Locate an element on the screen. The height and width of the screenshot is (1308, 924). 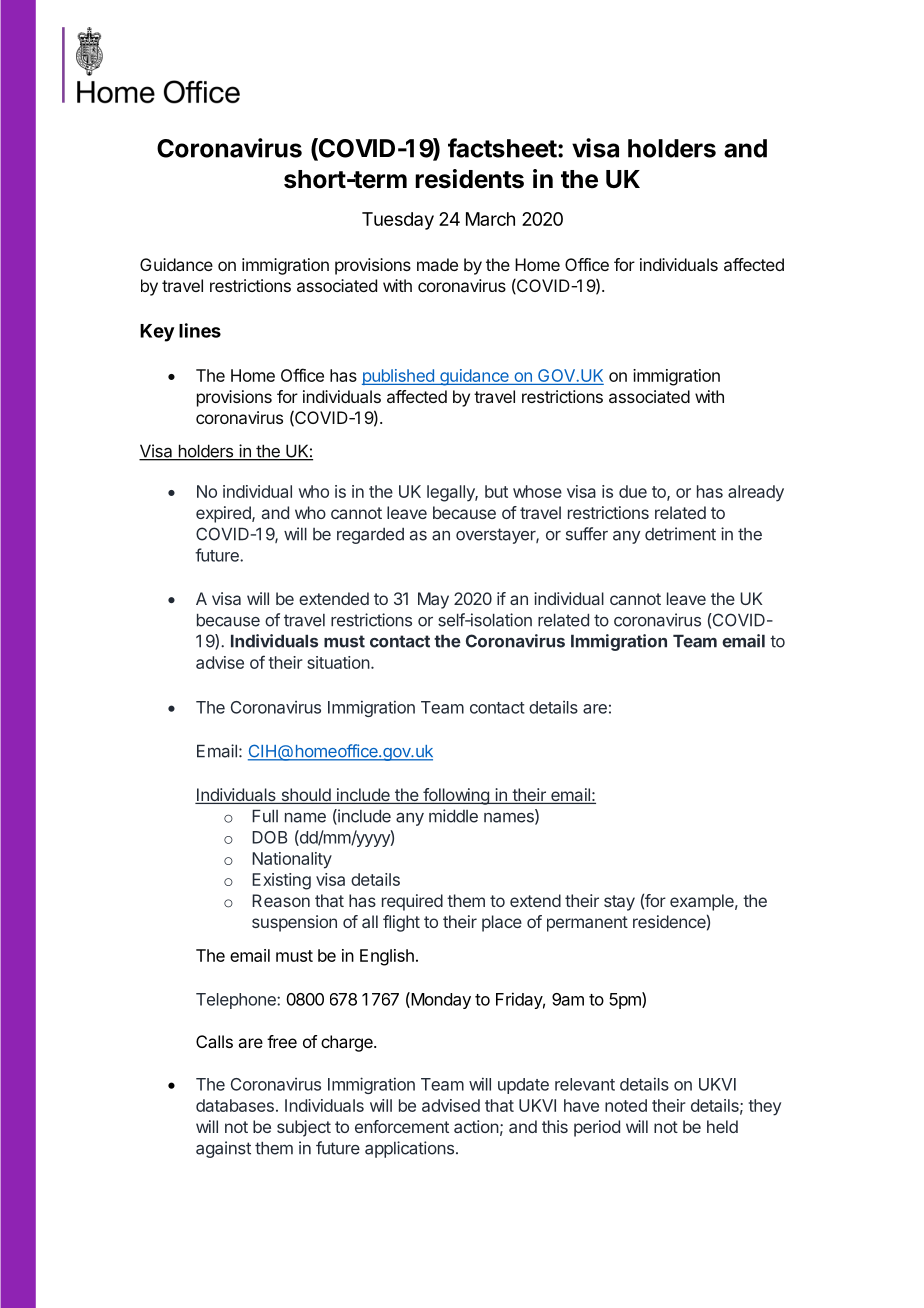
March is located at coordinates (490, 219).
